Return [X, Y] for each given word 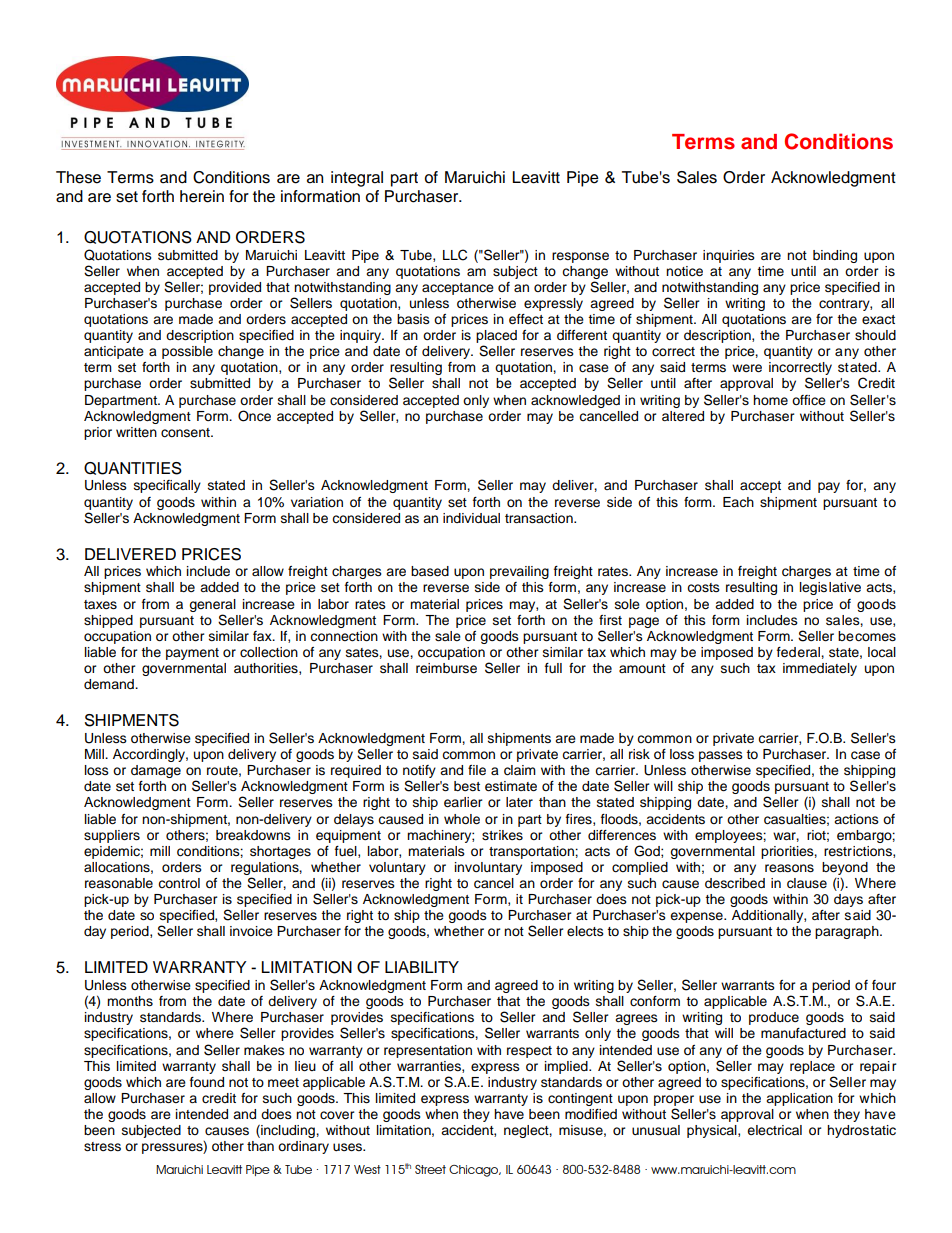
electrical [774, 1130]
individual [471, 518]
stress [102, 1147]
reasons [789, 868]
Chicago [475, 1171]
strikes [502, 835]
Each [738, 502]
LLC [455, 255]
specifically [167, 486]
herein [202, 196]
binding [835, 256]
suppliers [112, 836]
